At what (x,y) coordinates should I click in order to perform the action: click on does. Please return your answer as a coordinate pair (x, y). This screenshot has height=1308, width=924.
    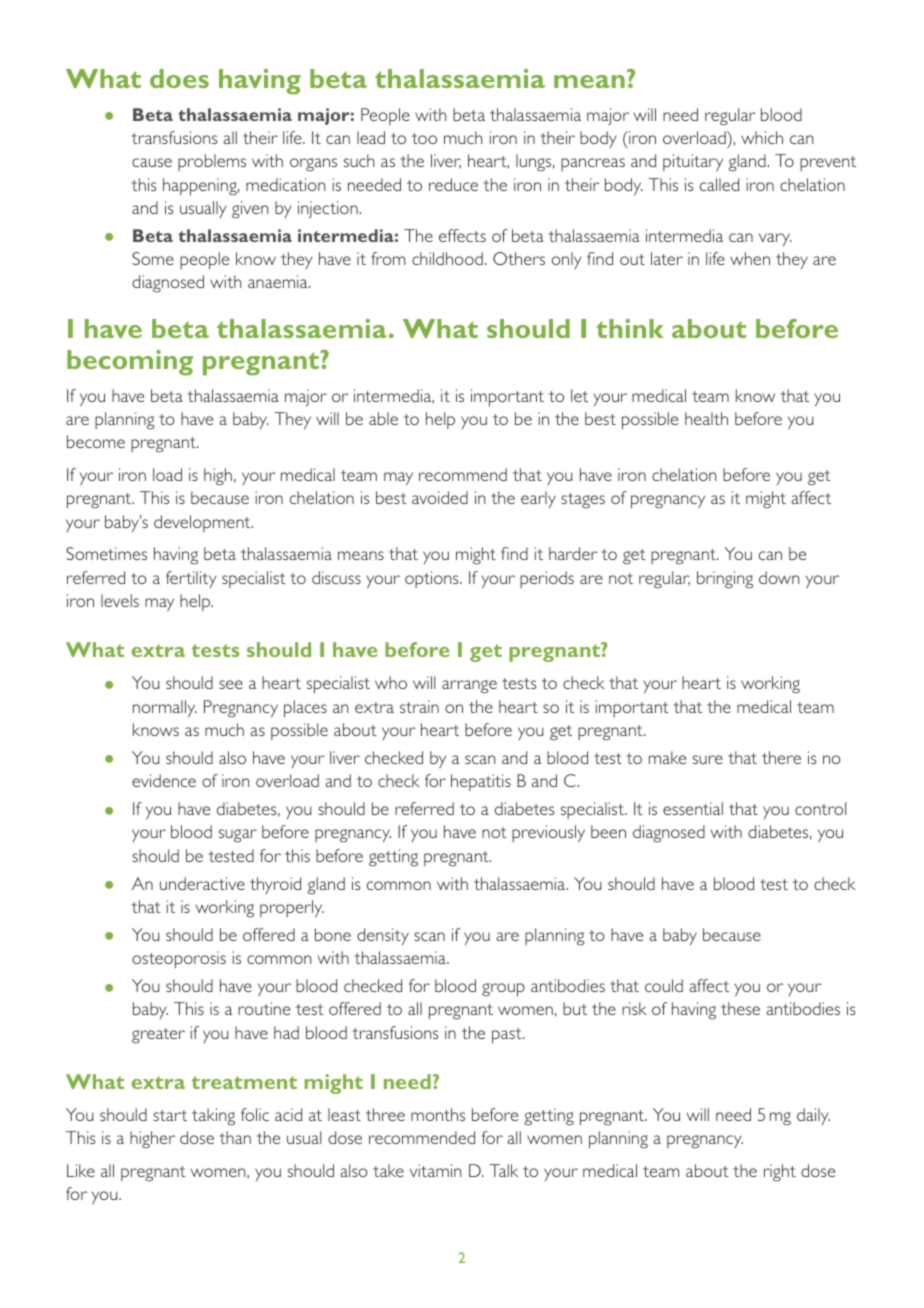
    Looking at the image, I should click on (179, 78).
